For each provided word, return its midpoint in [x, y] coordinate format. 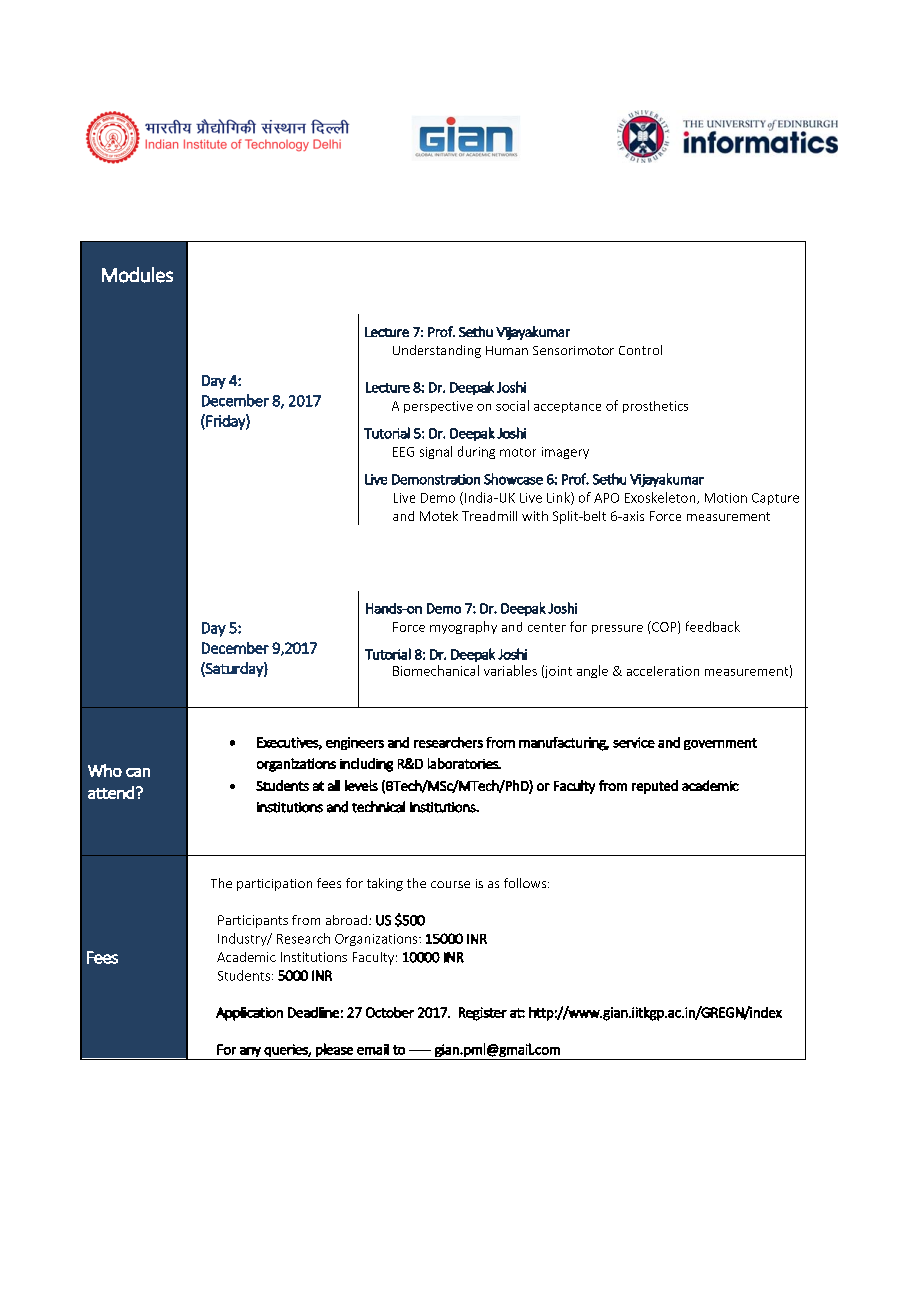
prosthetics [655, 407]
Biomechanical [436, 670]
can [138, 772]
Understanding [437, 351]
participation [274, 885]
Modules [137, 275]
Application [249, 1014]
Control [640, 350]
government [720, 744]
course [450, 884]
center [547, 627]
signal [436, 452]
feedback [713, 626]
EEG [403, 452]
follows [526, 883]
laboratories [464, 763]
